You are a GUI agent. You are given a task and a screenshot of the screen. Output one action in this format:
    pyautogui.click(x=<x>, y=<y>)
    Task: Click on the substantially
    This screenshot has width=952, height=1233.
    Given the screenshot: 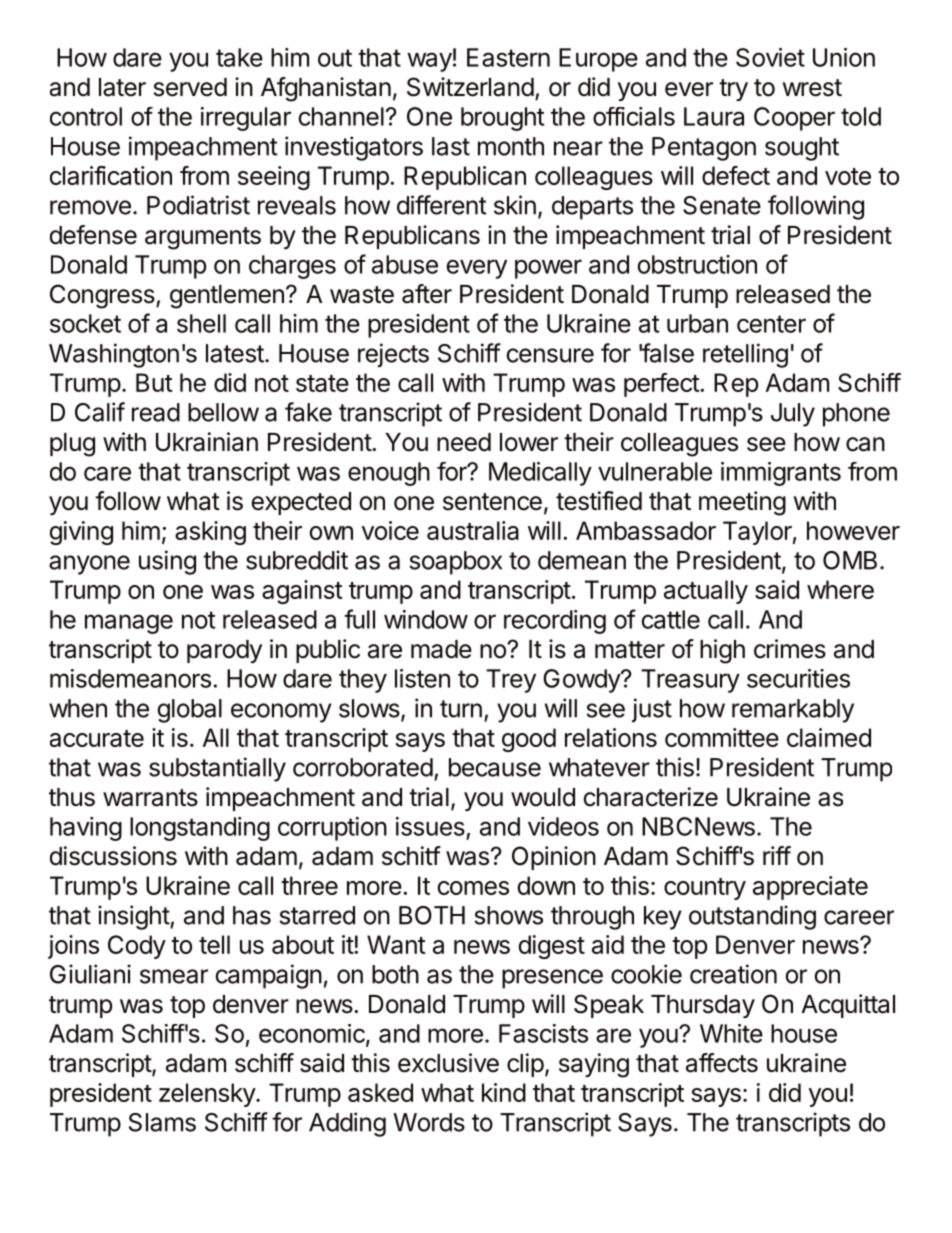 What is the action you would take?
    pyautogui.click(x=217, y=769)
